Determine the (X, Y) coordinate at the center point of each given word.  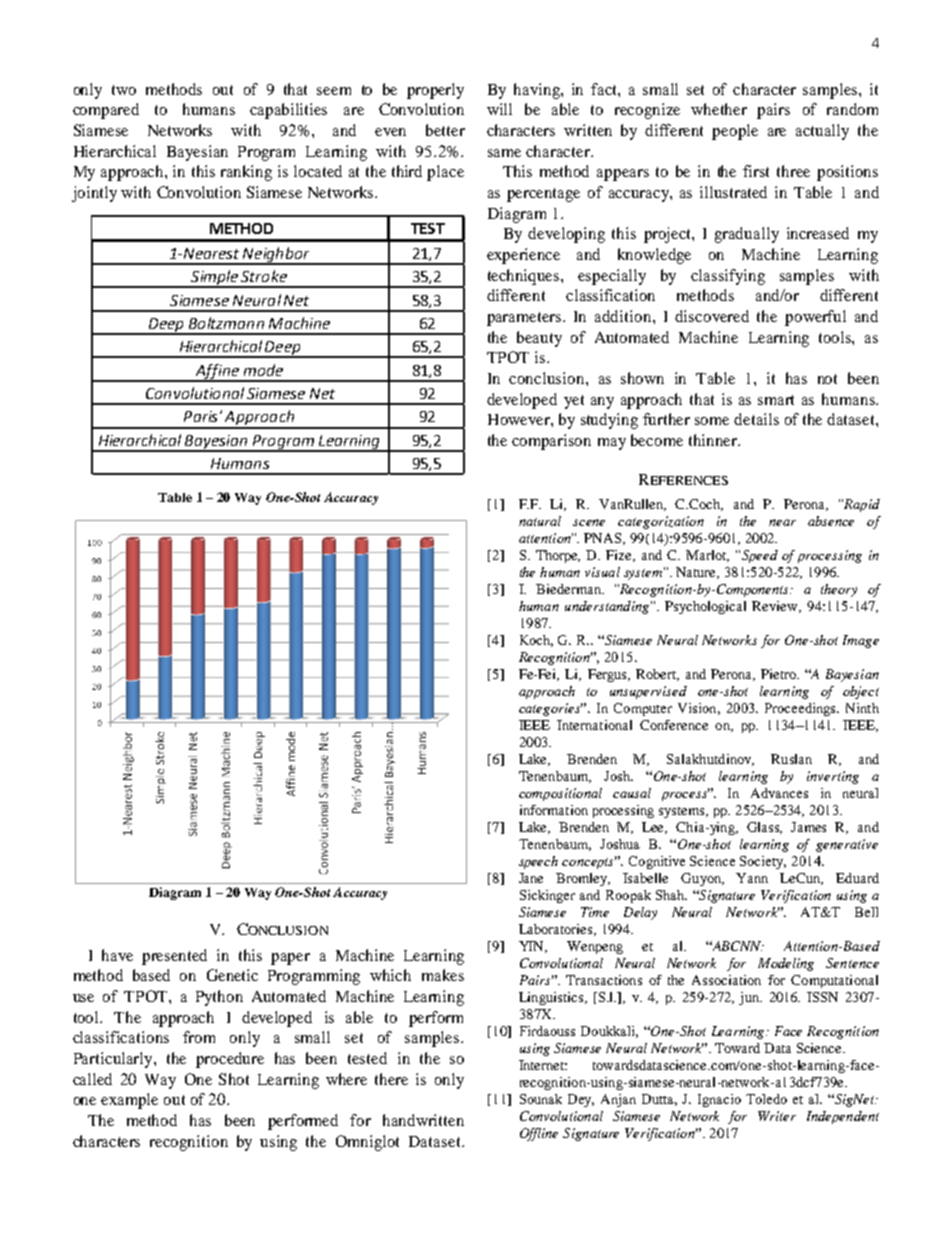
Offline (539, 1134)
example (129, 1101)
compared (106, 111)
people (735, 132)
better (445, 130)
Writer (777, 1116)
